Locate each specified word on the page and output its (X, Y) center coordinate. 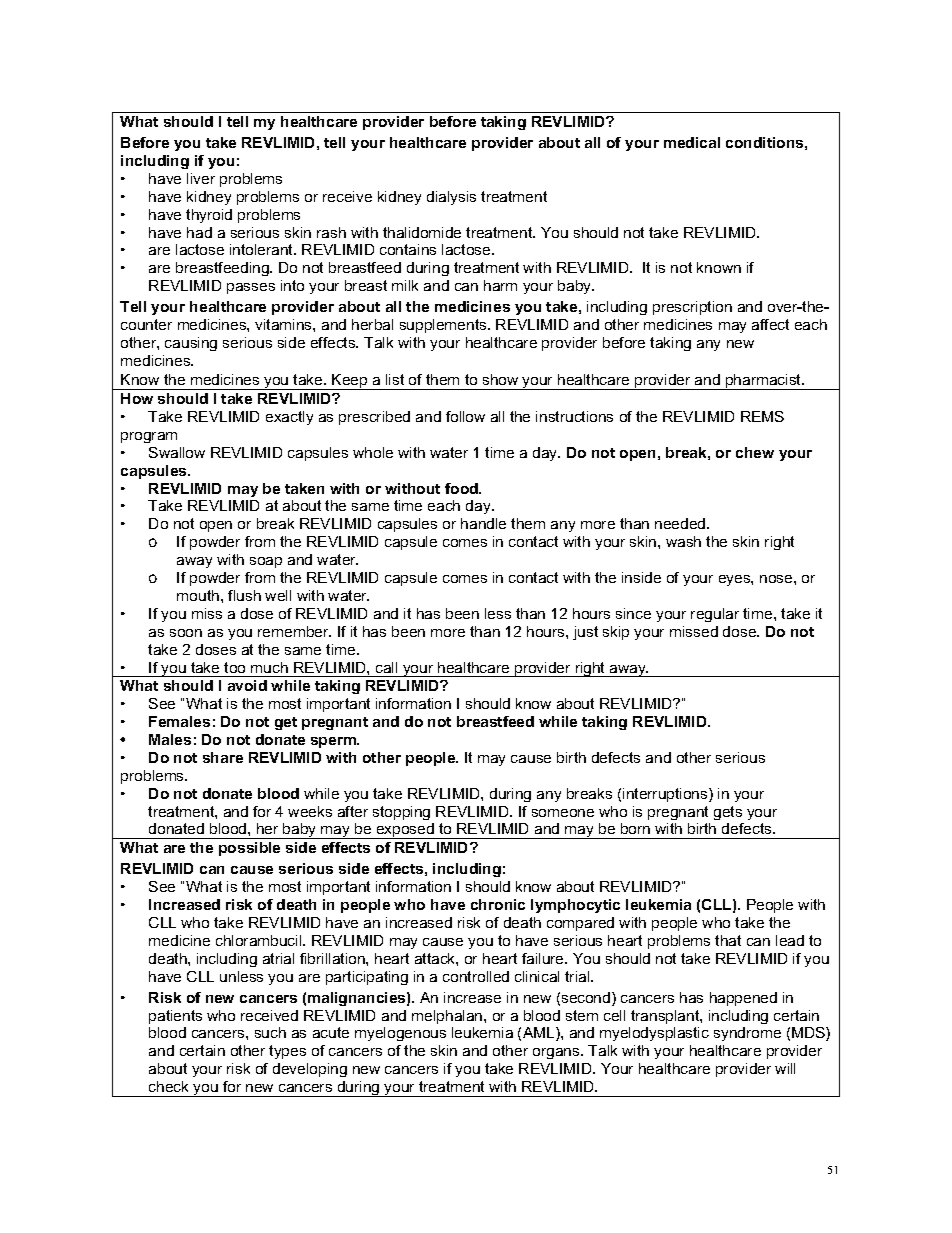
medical (692, 142)
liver (201, 178)
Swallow (177, 452)
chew (755, 452)
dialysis (451, 198)
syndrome (747, 1034)
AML (540, 1034)
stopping (401, 813)
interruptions (666, 795)
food (462, 488)
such (270, 1032)
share (223, 757)
